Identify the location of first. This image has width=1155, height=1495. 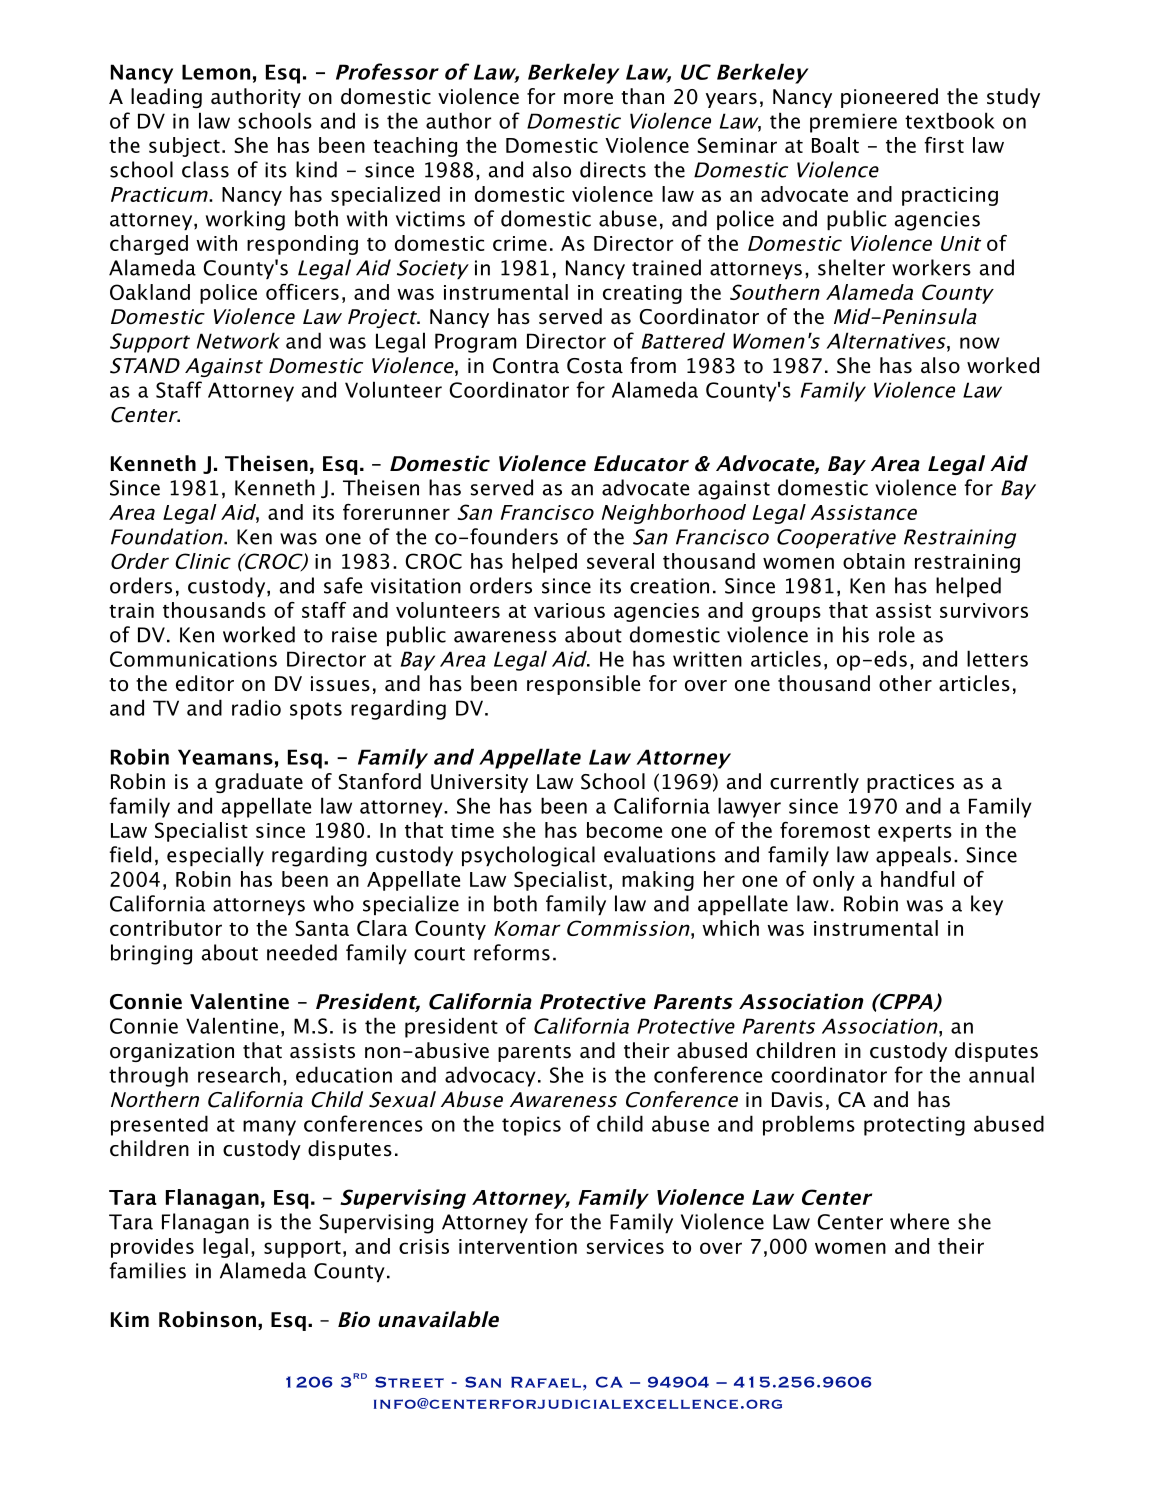
(944, 145).
